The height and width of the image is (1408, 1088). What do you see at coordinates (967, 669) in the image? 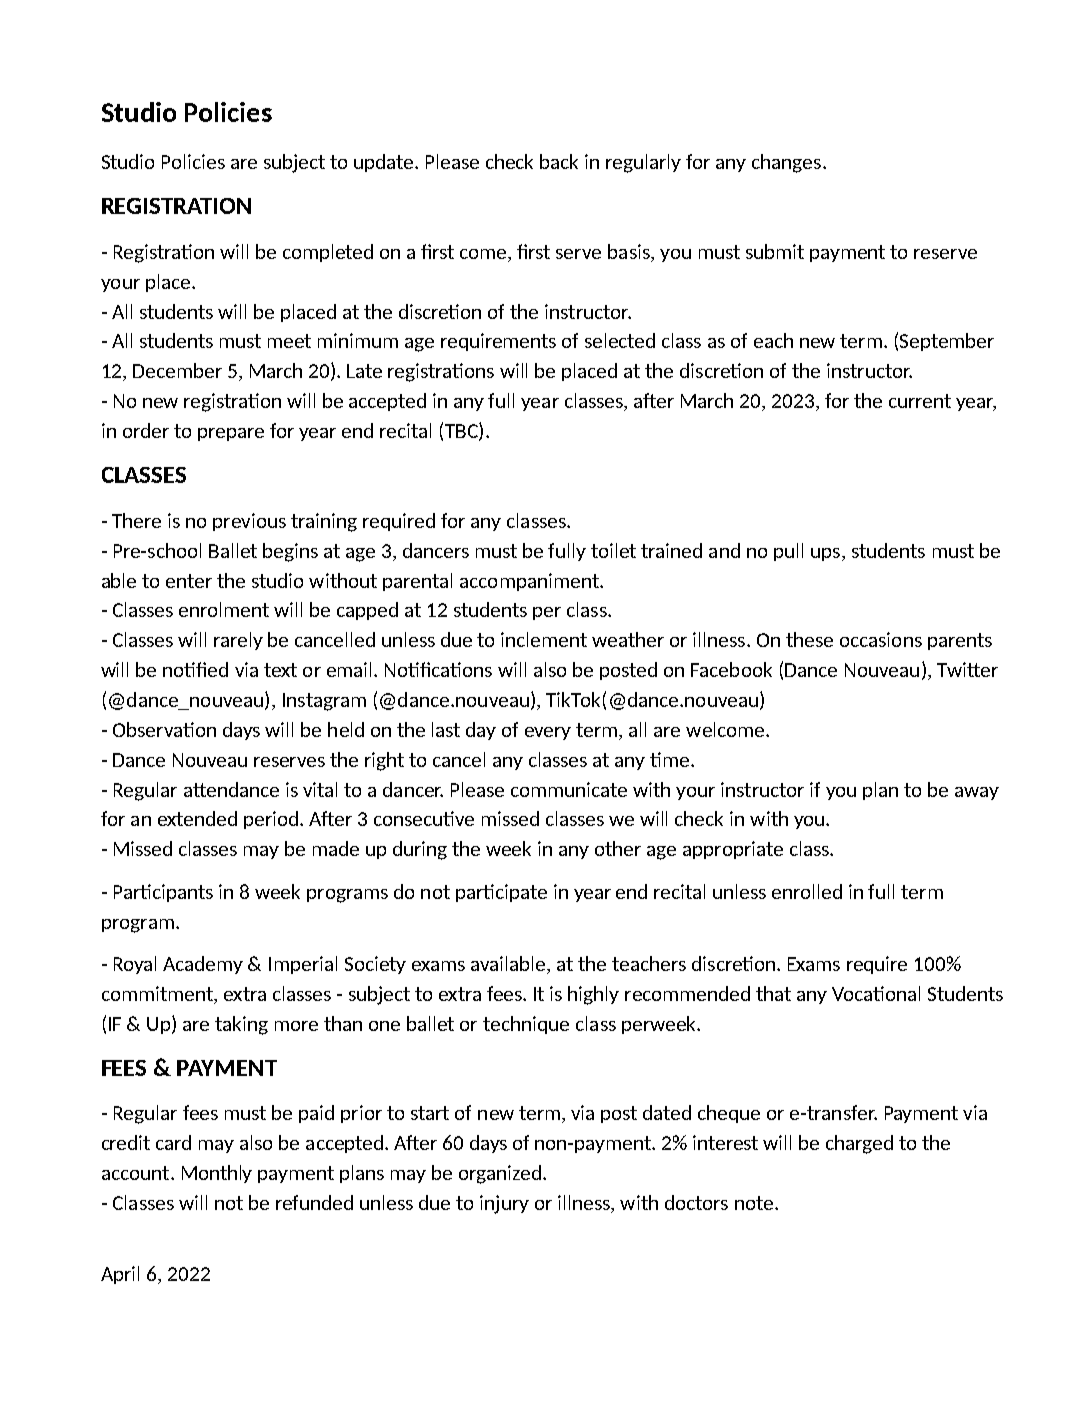
I see `Twitter` at bounding box center [967, 669].
